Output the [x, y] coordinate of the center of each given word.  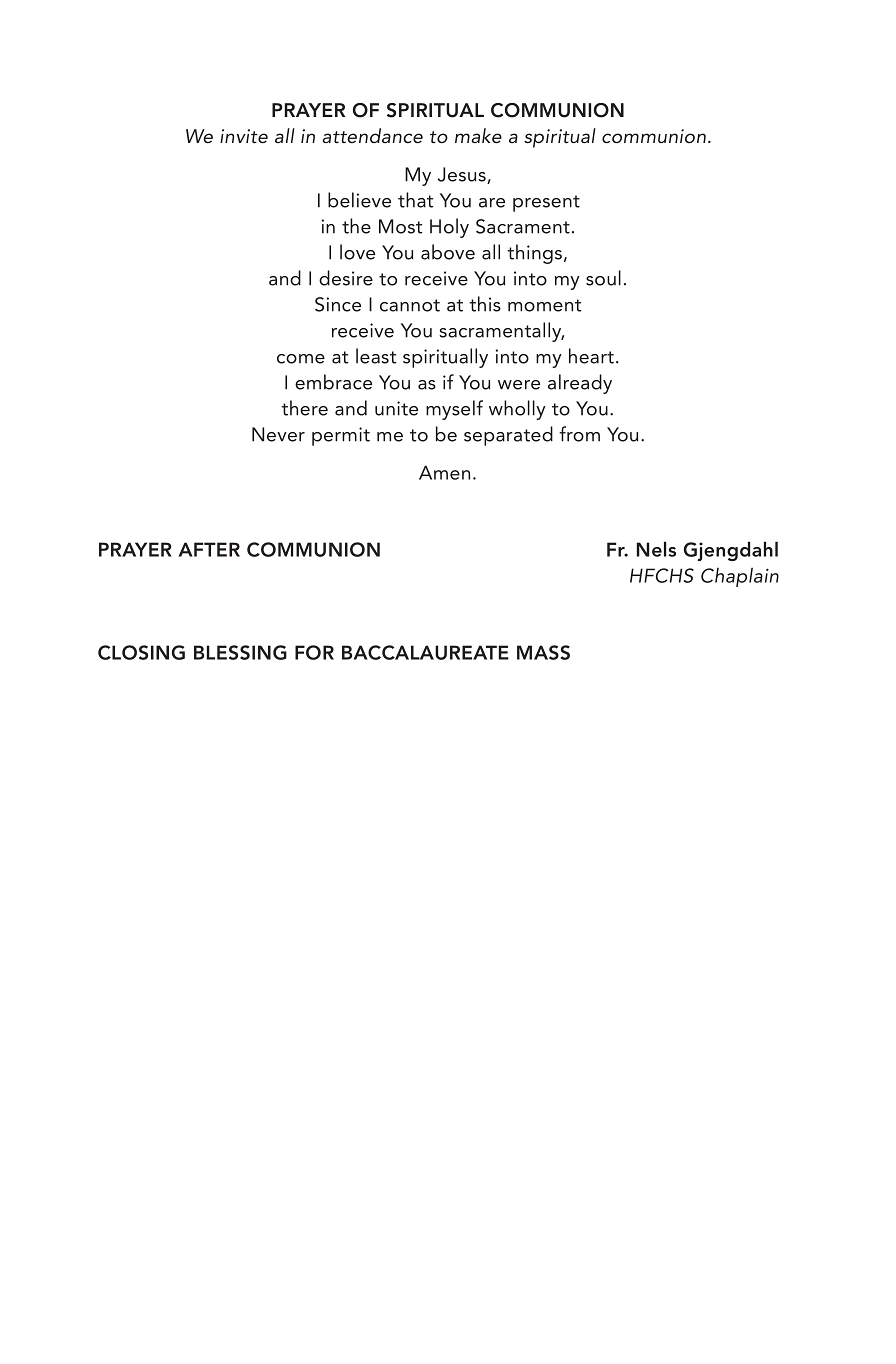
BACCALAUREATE [425, 652]
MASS [543, 652]
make [478, 135]
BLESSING [240, 652]
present [546, 203]
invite [244, 136]
